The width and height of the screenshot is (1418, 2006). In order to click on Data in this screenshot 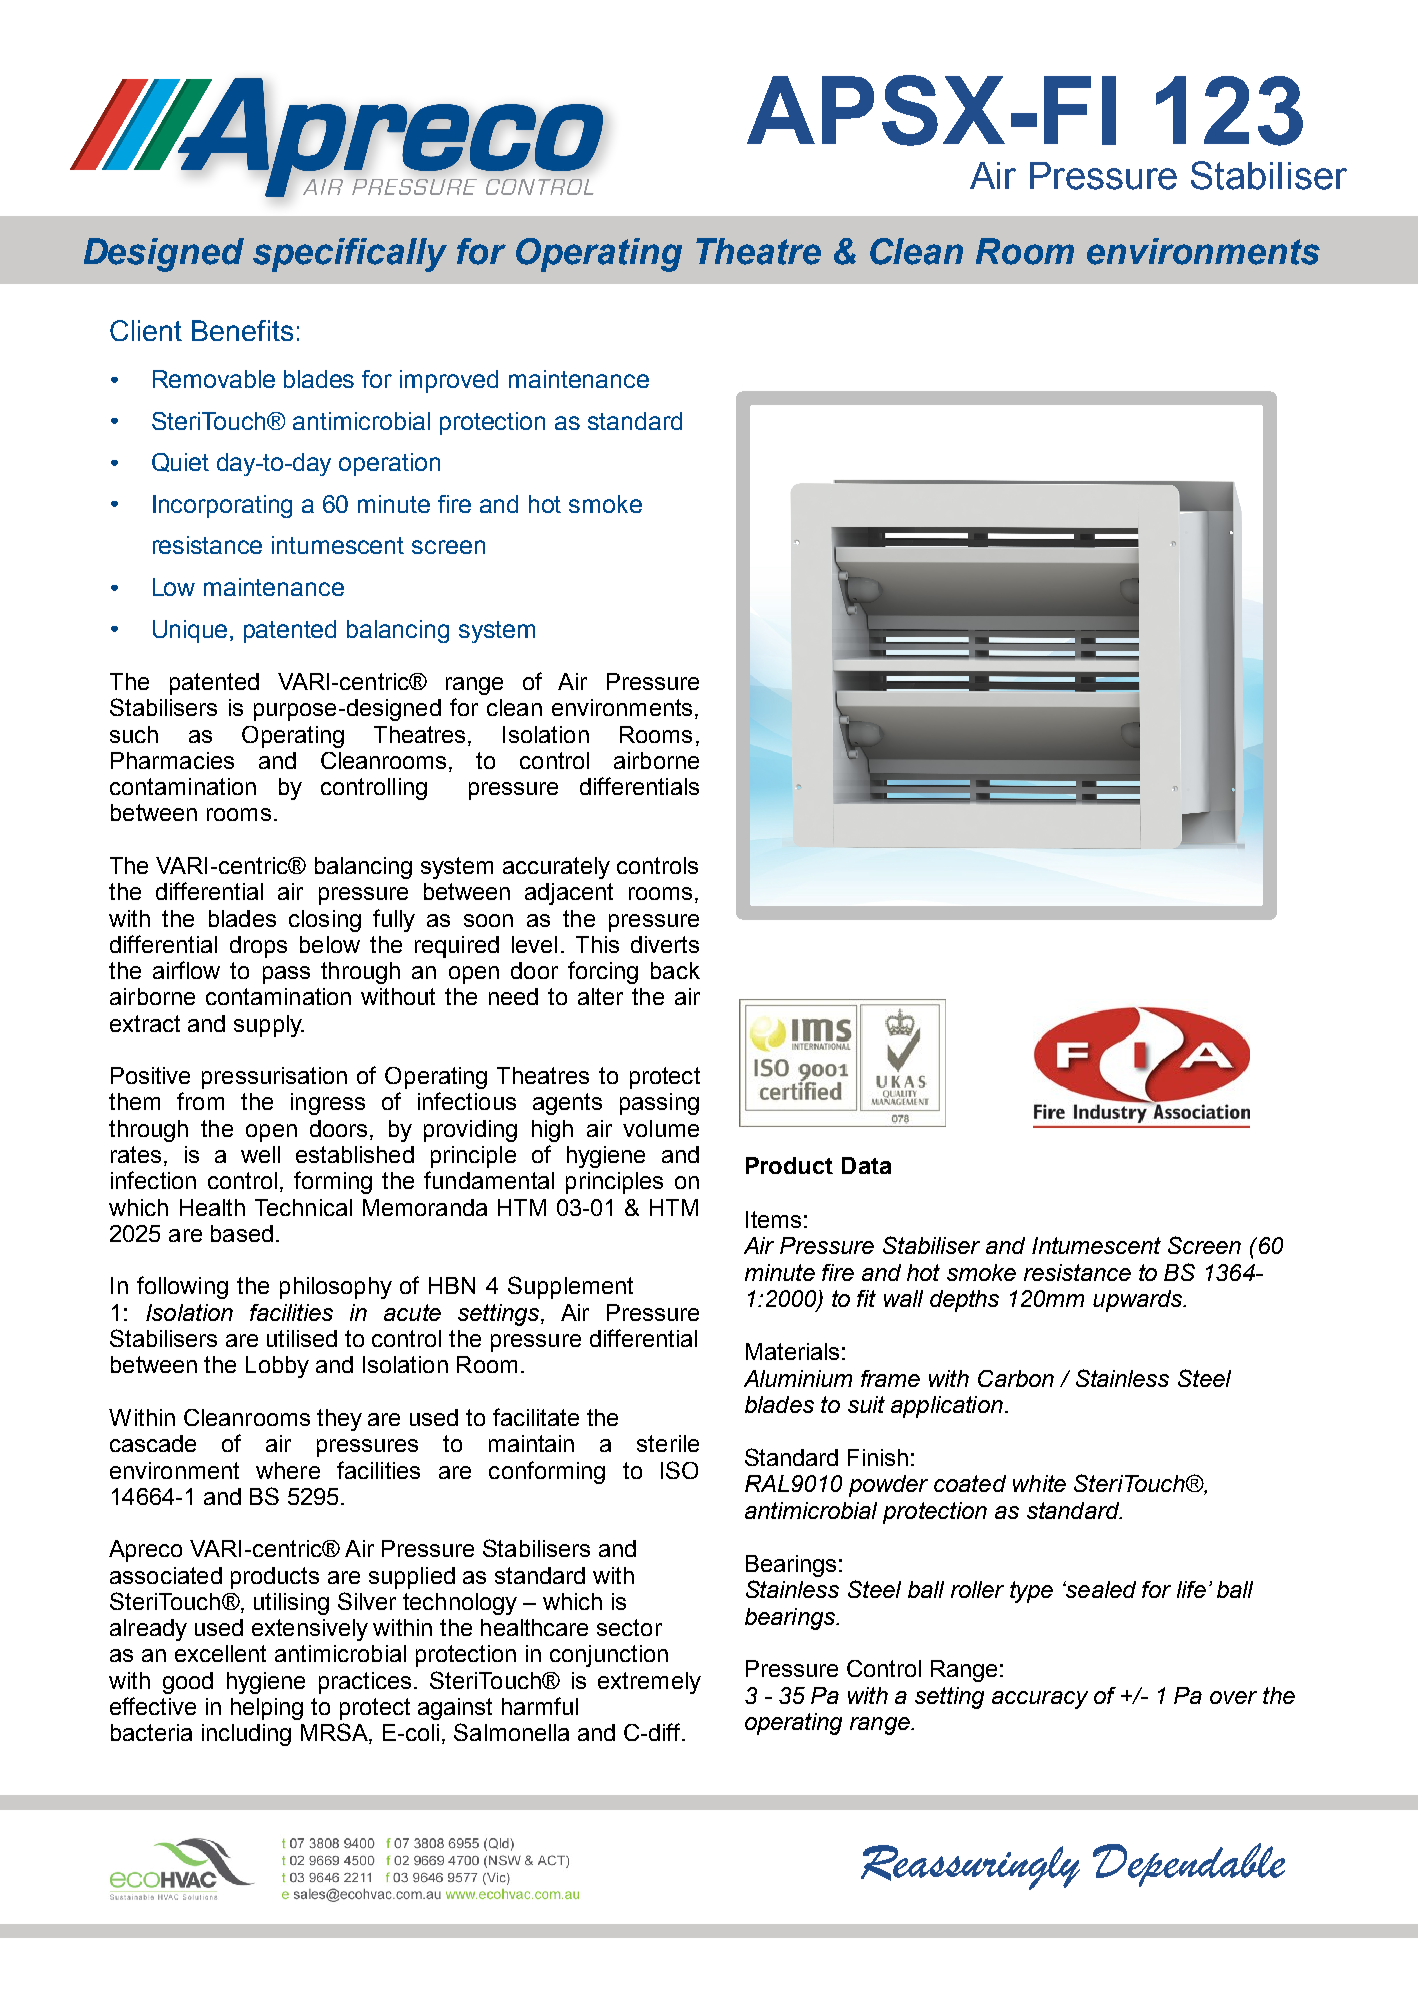, I will do `click(866, 1165)`.
